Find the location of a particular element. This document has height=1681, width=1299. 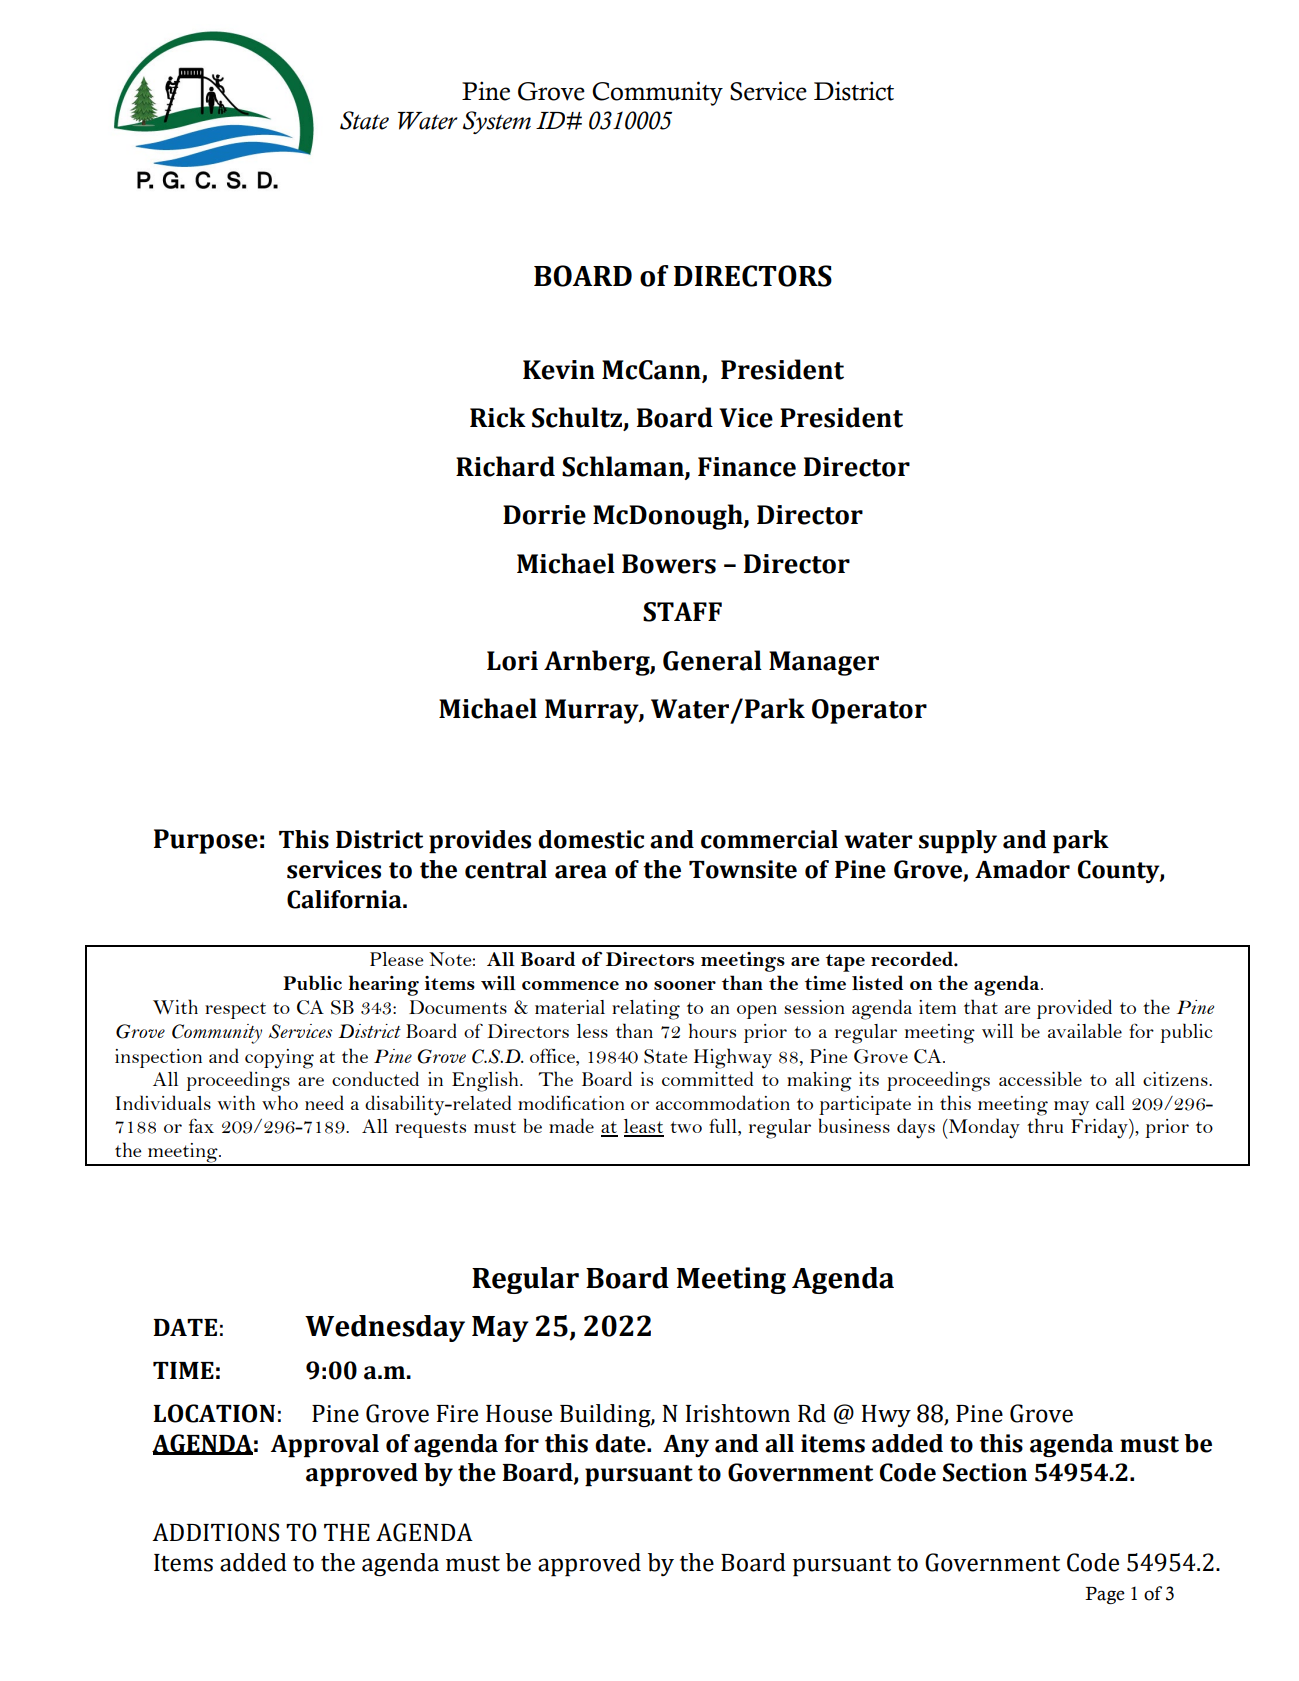

supply is located at coordinates (958, 842).
